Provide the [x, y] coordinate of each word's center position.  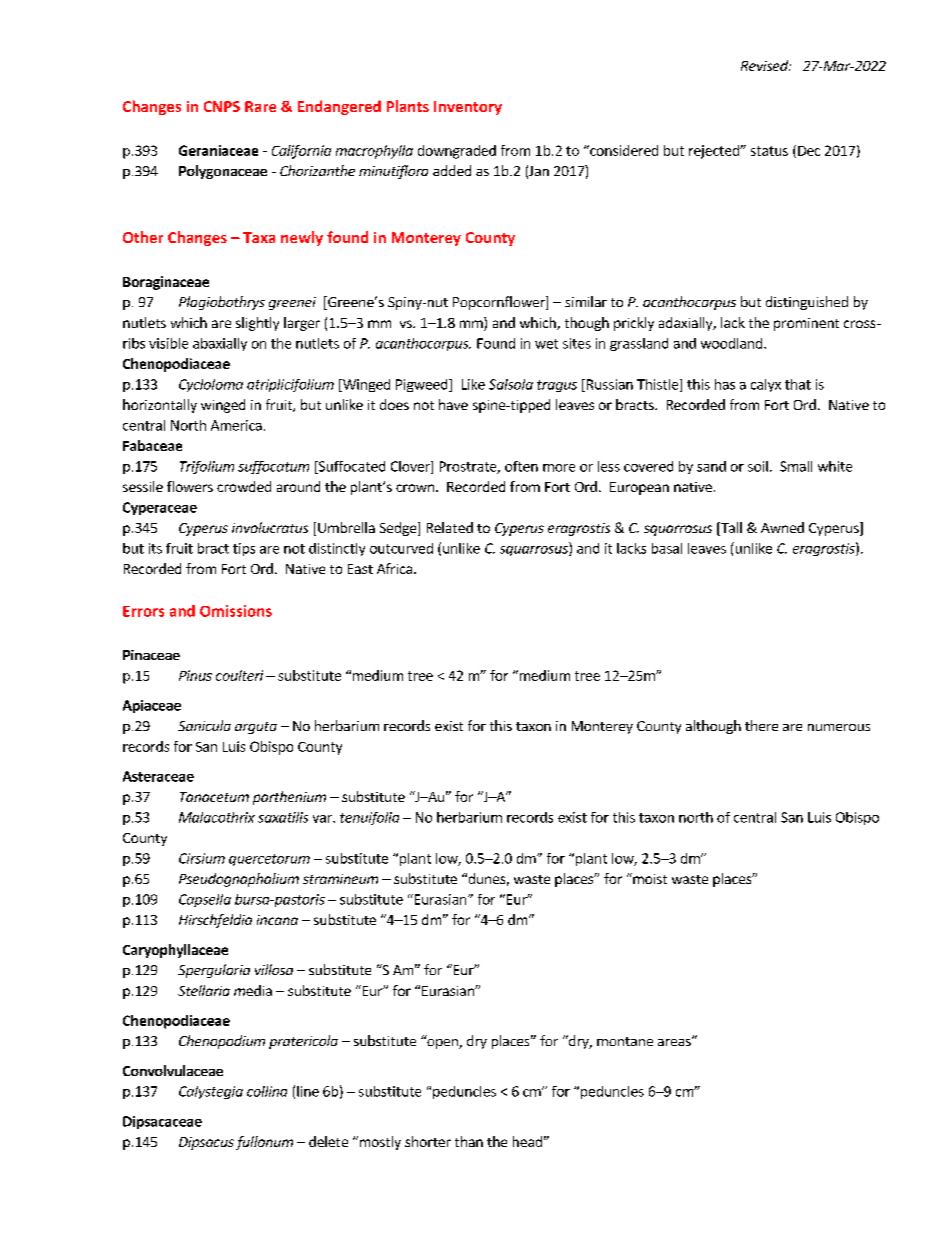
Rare [260, 106]
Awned [782, 527]
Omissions [236, 611]
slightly [257, 324]
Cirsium [202, 858]
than [469, 1141]
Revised [765, 65]
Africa [394, 568]
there [761, 725]
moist [649, 878]
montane [625, 1041]
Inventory [468, 108]
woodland [733, 343]
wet [546, 344]
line [308, 1091]
